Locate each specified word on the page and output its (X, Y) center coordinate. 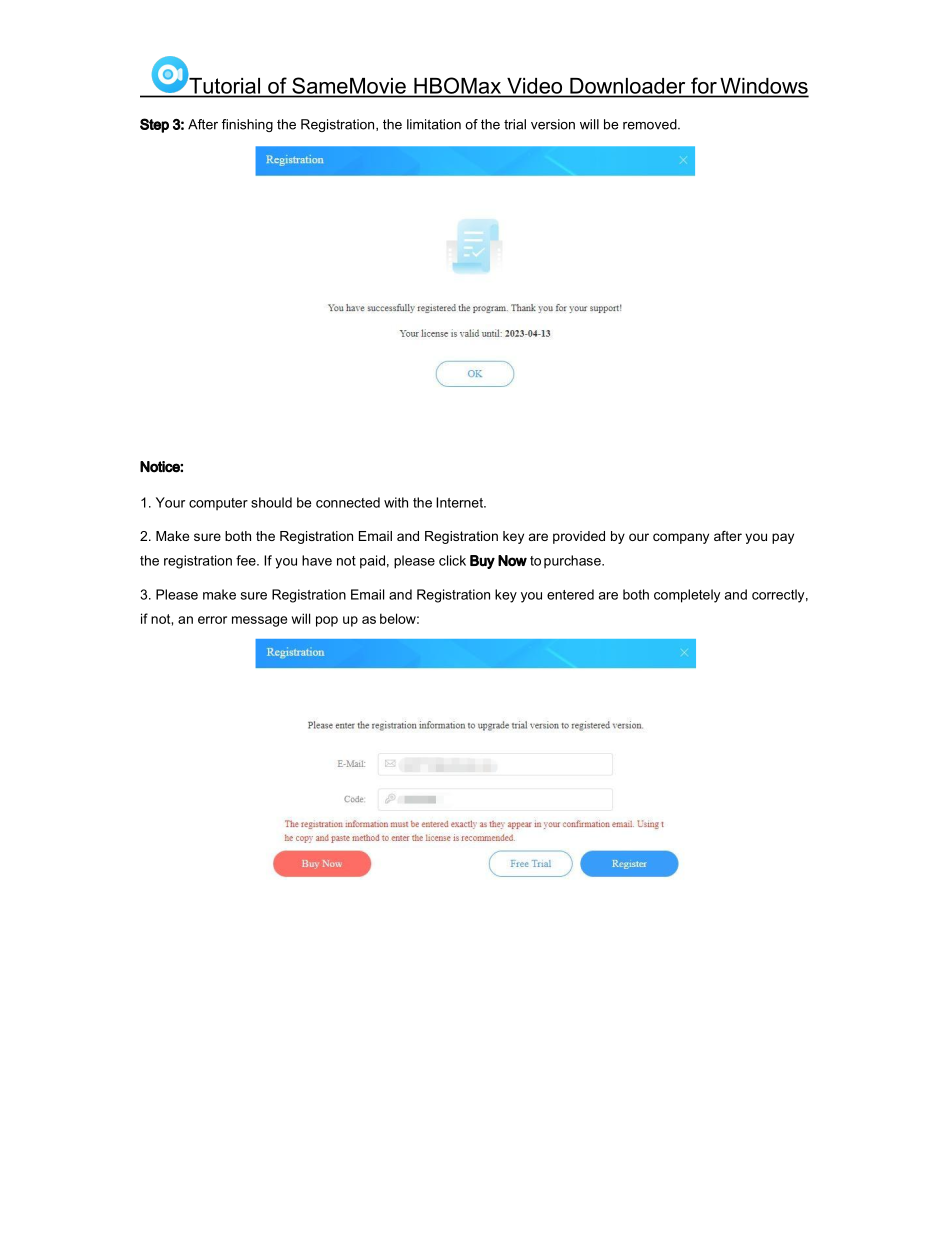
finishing (247, 125)
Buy (482, 562)
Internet (460, 502)
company (681, 538)
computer (218, 504)
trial (515, 124)
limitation (434, 124)
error (212, 620)
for (704, 85)
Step (154, 125)
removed (651, 124)
